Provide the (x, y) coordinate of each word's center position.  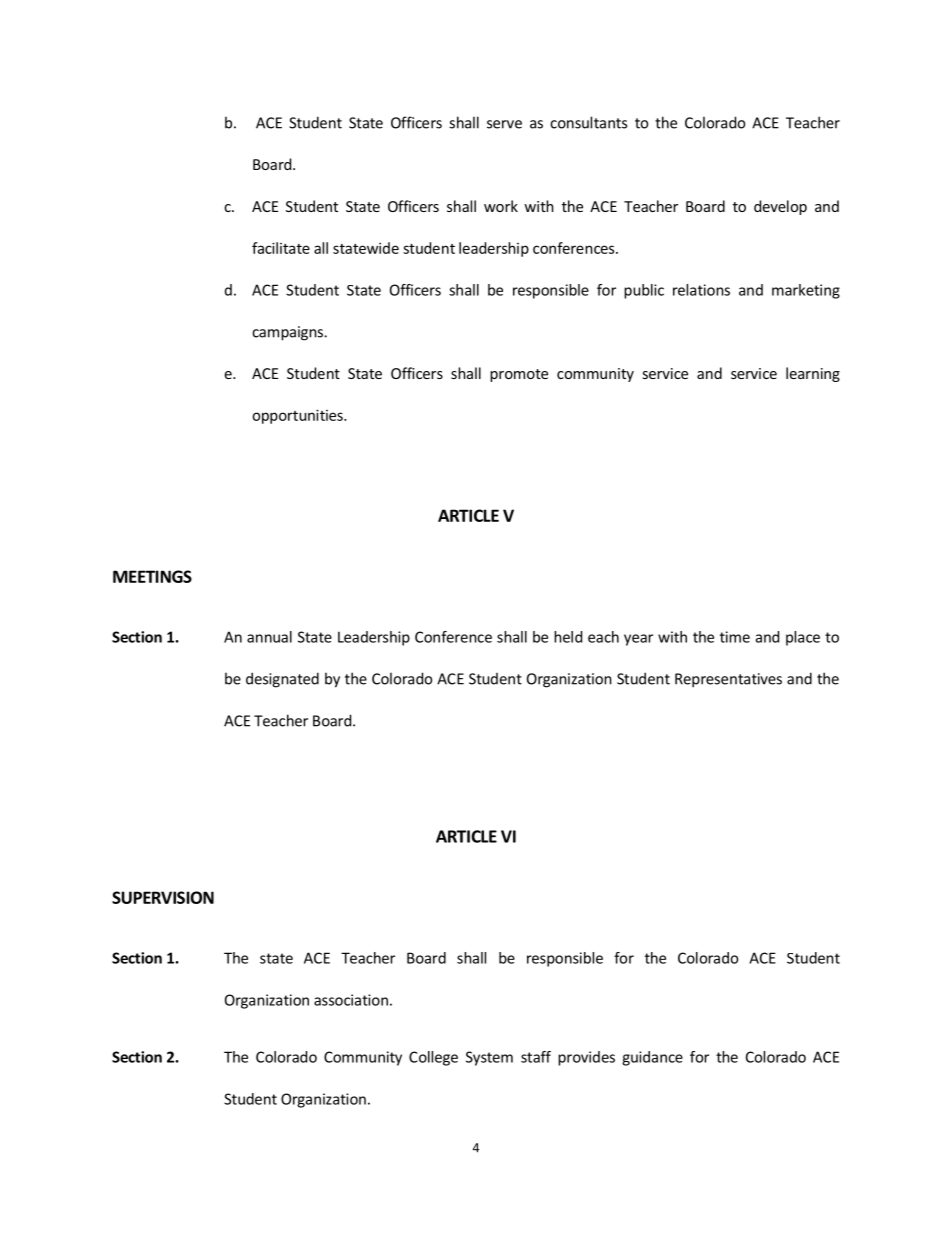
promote (519, 375)
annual (269, 637)
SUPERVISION (163, 897)
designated (282, 680)
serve (504, 124)
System (489, 1058)
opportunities (298, 416)
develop (780, 207)
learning (813, 374)
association (351, 1000)
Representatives (728, 680)
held (568, 637)
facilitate (281, 248)
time (735, 637)
